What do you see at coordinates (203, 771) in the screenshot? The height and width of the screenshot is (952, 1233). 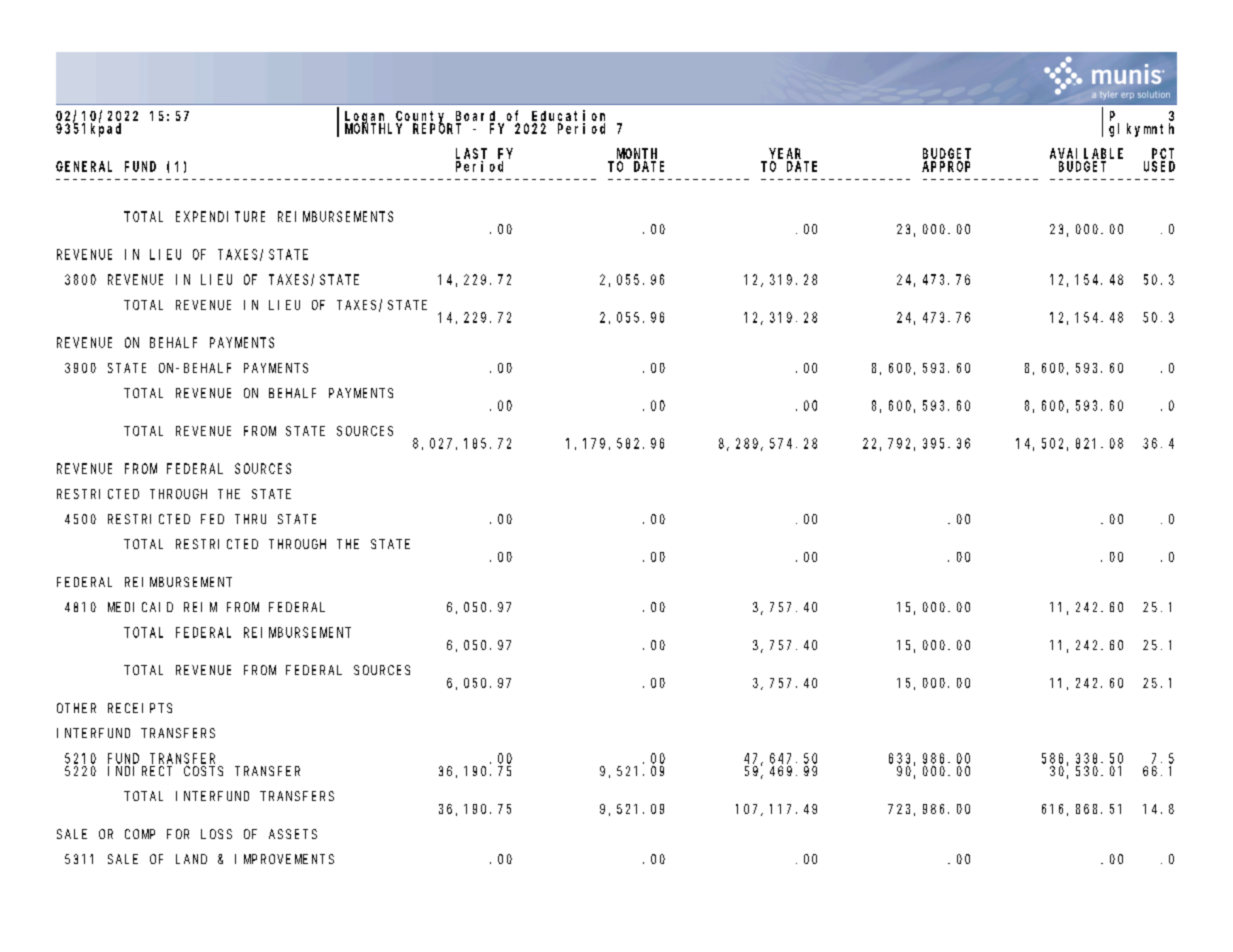 I see `COSTS` at bounding box center [203, 771].
